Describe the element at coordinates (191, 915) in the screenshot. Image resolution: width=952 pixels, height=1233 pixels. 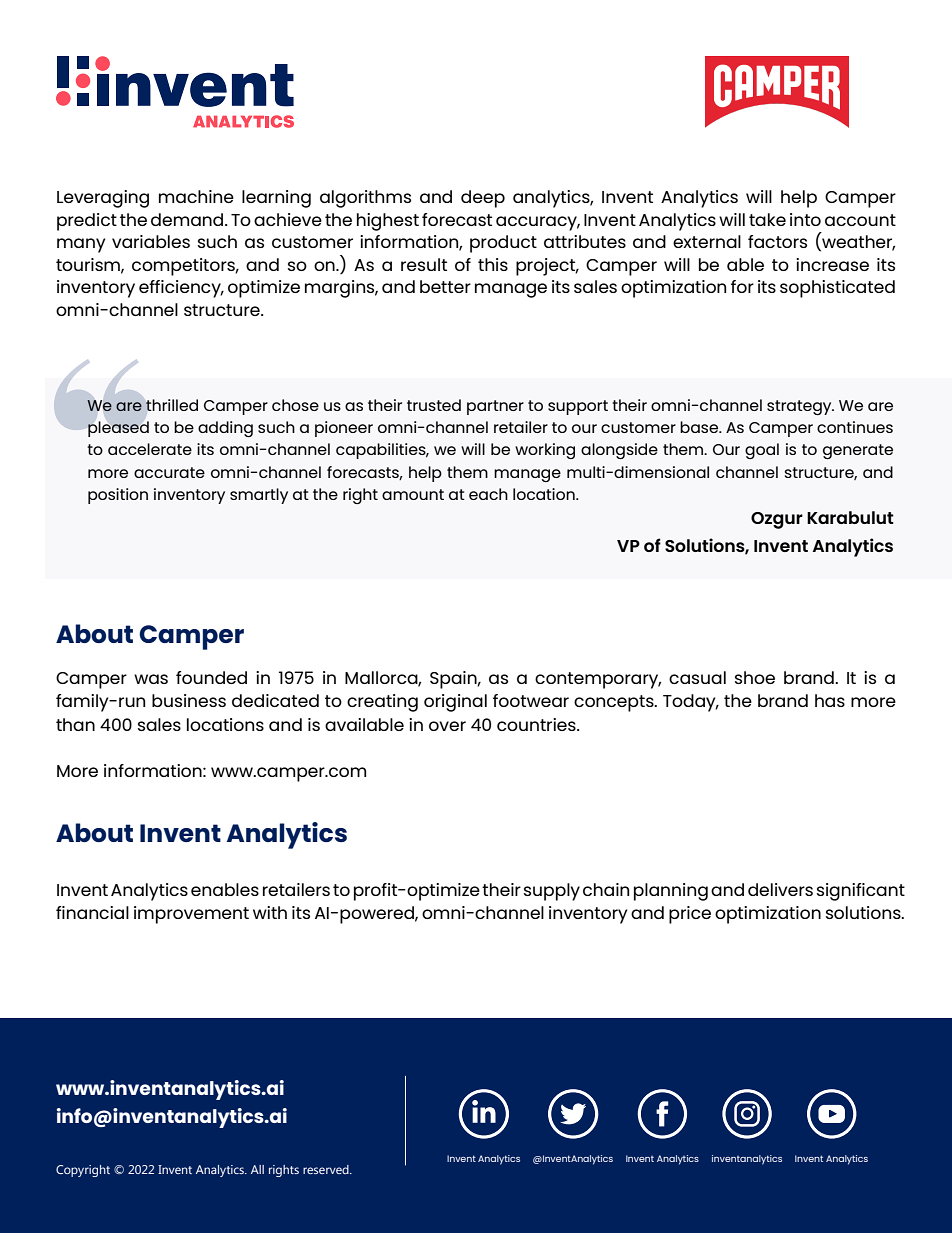
I see `improvement` at that location.
